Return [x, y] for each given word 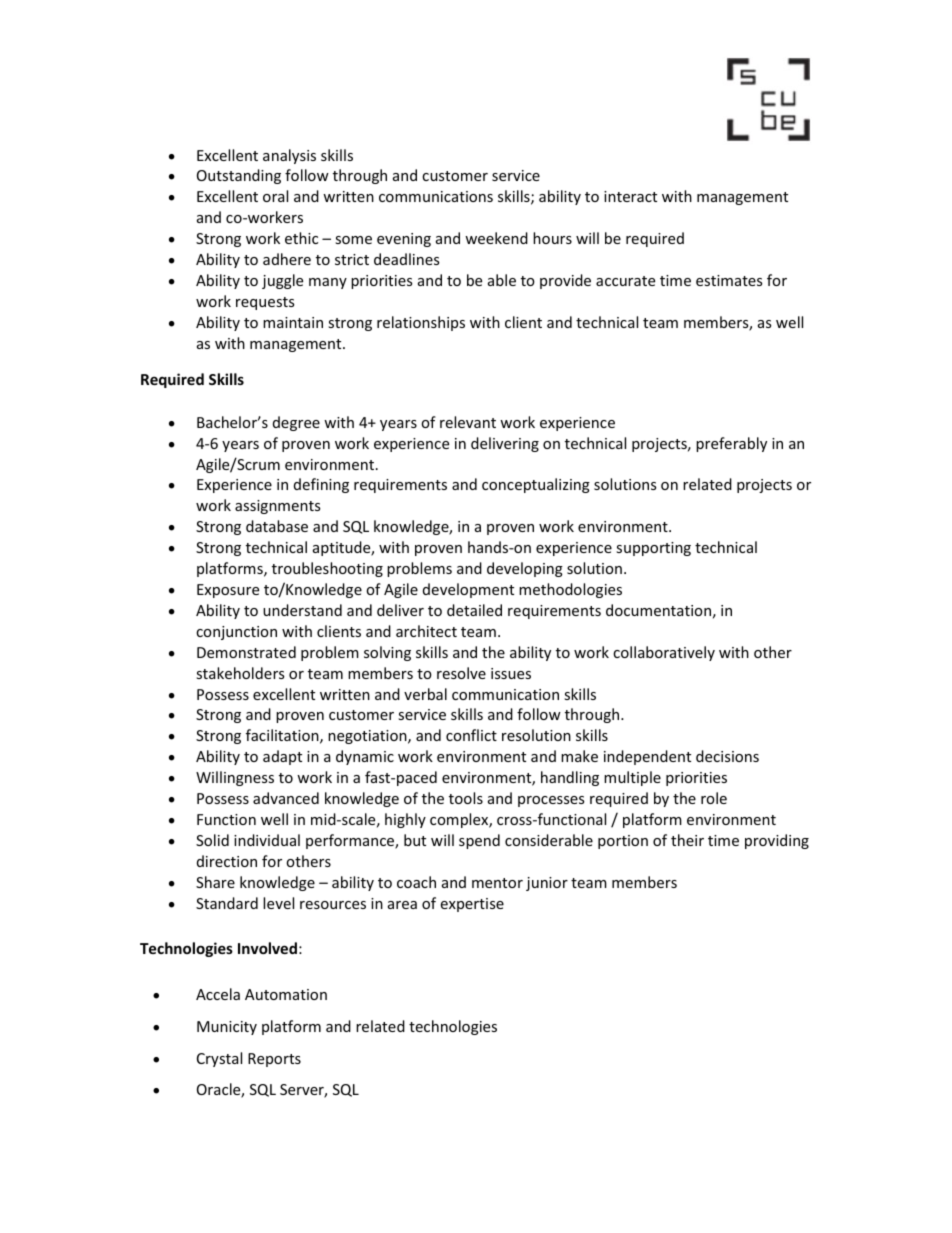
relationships [421, 323]
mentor [497, 883]
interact [630, 196]
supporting [653, 549]
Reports [274, 1060]
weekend [496, 238]
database [277, 526]
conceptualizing [536, 485]
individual [267, 840]
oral [275, 196]
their [687, 840]
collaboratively [664, 653]
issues [511, 673]
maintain [293, 322]
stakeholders [240, 673]
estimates [729, 280]
